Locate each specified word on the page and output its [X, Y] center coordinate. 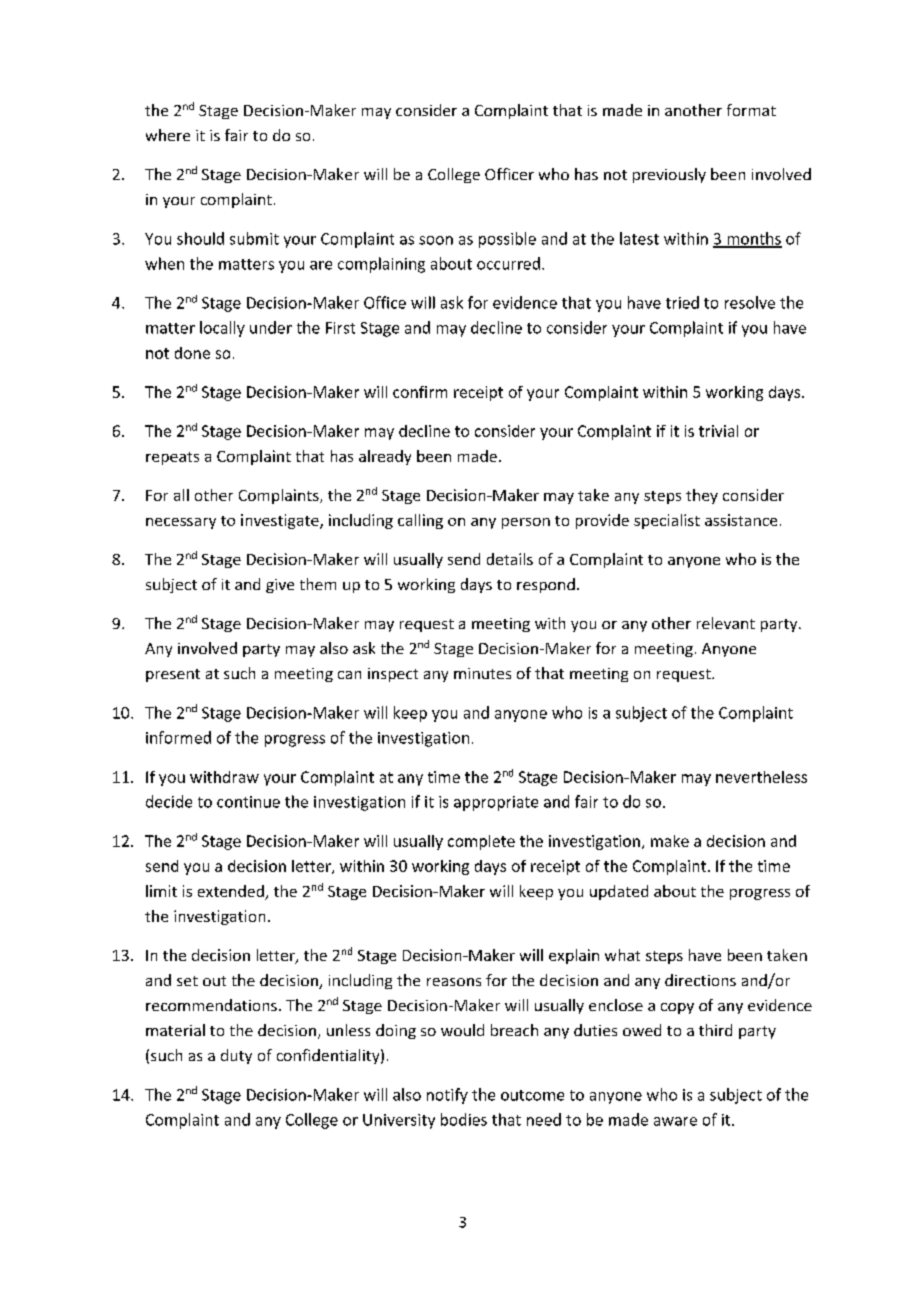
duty [236, 1056]
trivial [718, 431]
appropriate [496, 803]
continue [248, 802]
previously [669, 175]
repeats [172, 458]
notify [447, 1096]
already [385, 457]
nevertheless [761, 777]
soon [436, 240]
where [168, 135]
